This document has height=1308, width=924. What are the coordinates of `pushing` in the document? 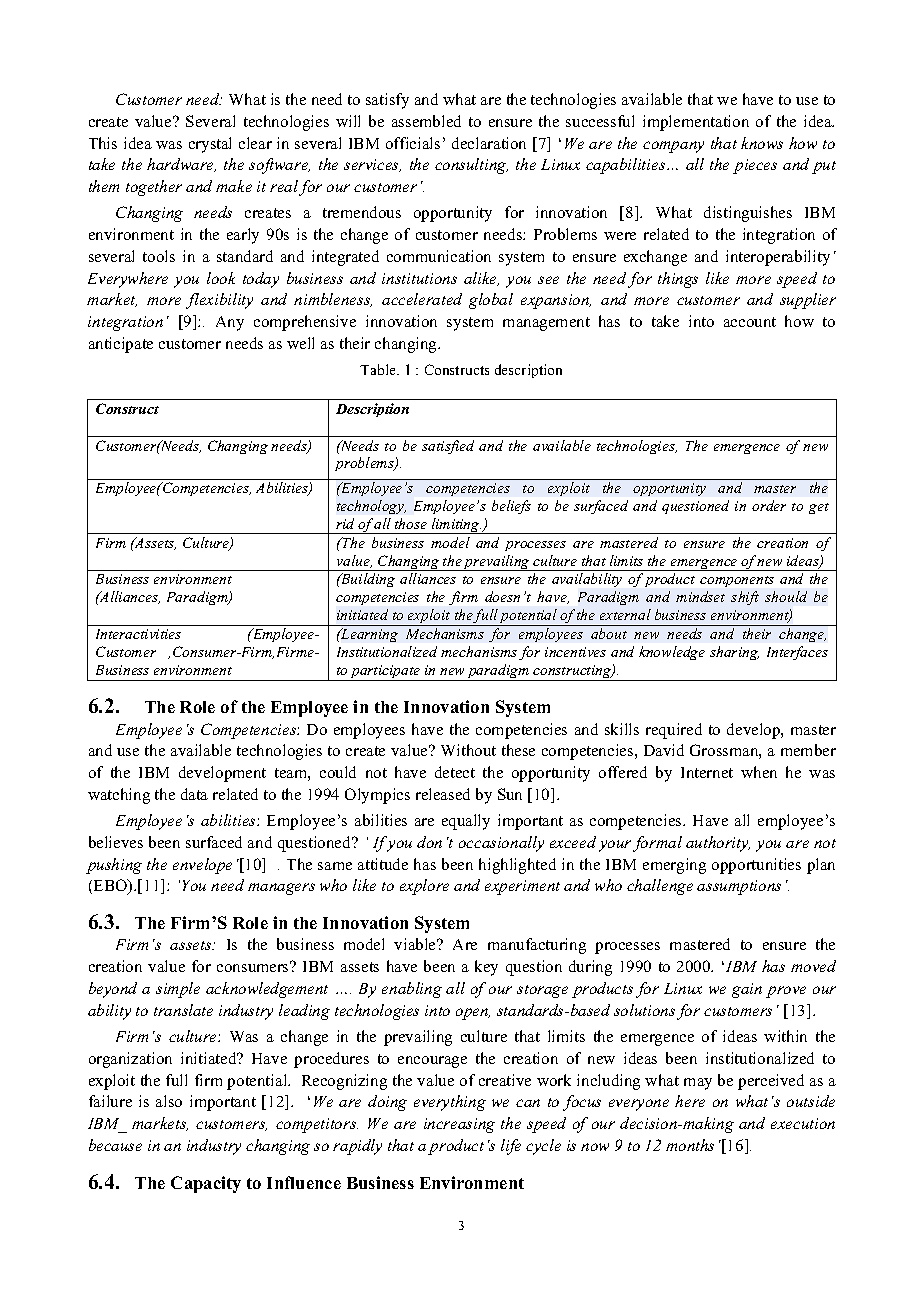 It's located at (114, 866).
